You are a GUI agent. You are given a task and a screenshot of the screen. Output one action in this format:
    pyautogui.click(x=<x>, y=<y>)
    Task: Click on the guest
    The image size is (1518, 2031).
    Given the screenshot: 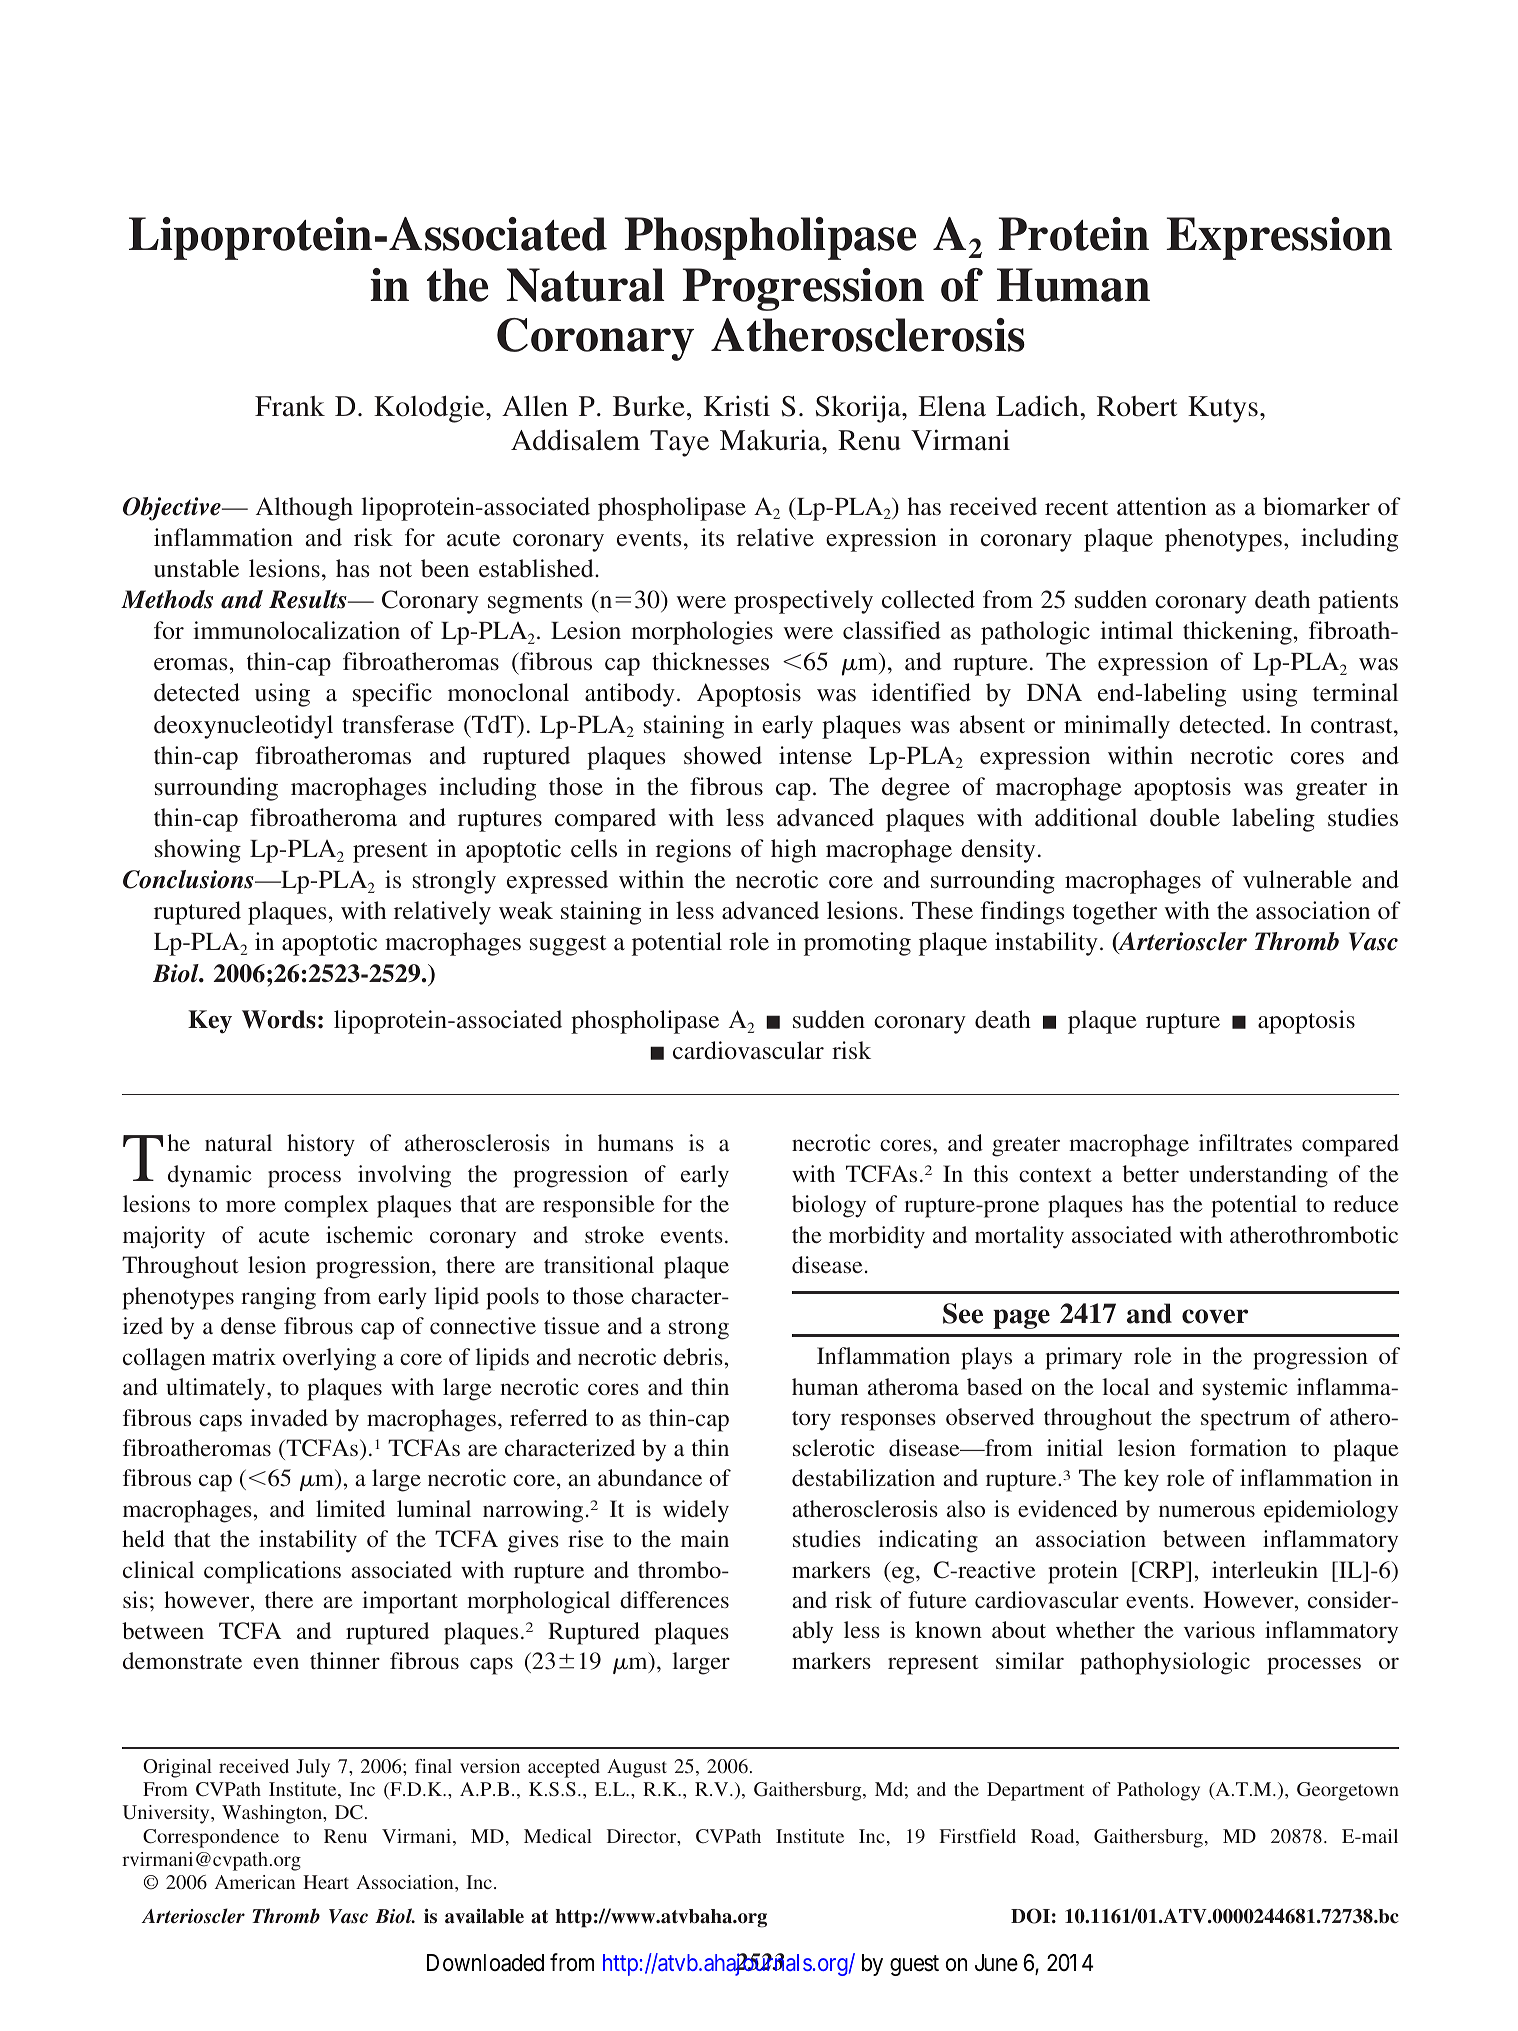 What is the action you would take?
    pyautogui.click(x=914, y=1965)
